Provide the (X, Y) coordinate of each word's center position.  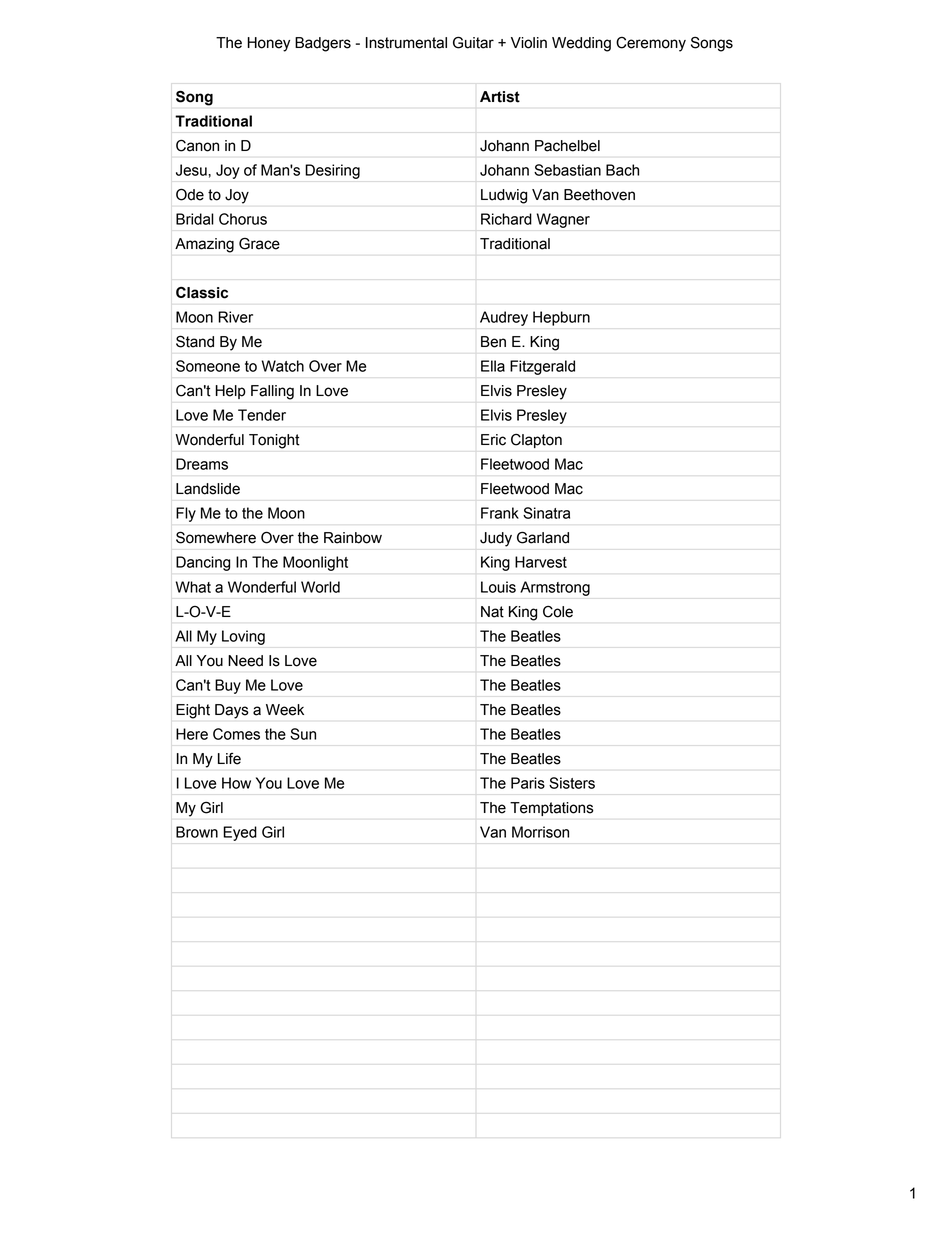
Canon (197, 145)
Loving (243, 637)
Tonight (274, 441)
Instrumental (406, 43)
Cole (558, 611)
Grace (259, 243)
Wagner (563, 220)
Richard (506, 219)
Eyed (240, 833)
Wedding (581, 44)
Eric (493, 440)
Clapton (536, 441)
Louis (498, 587)
